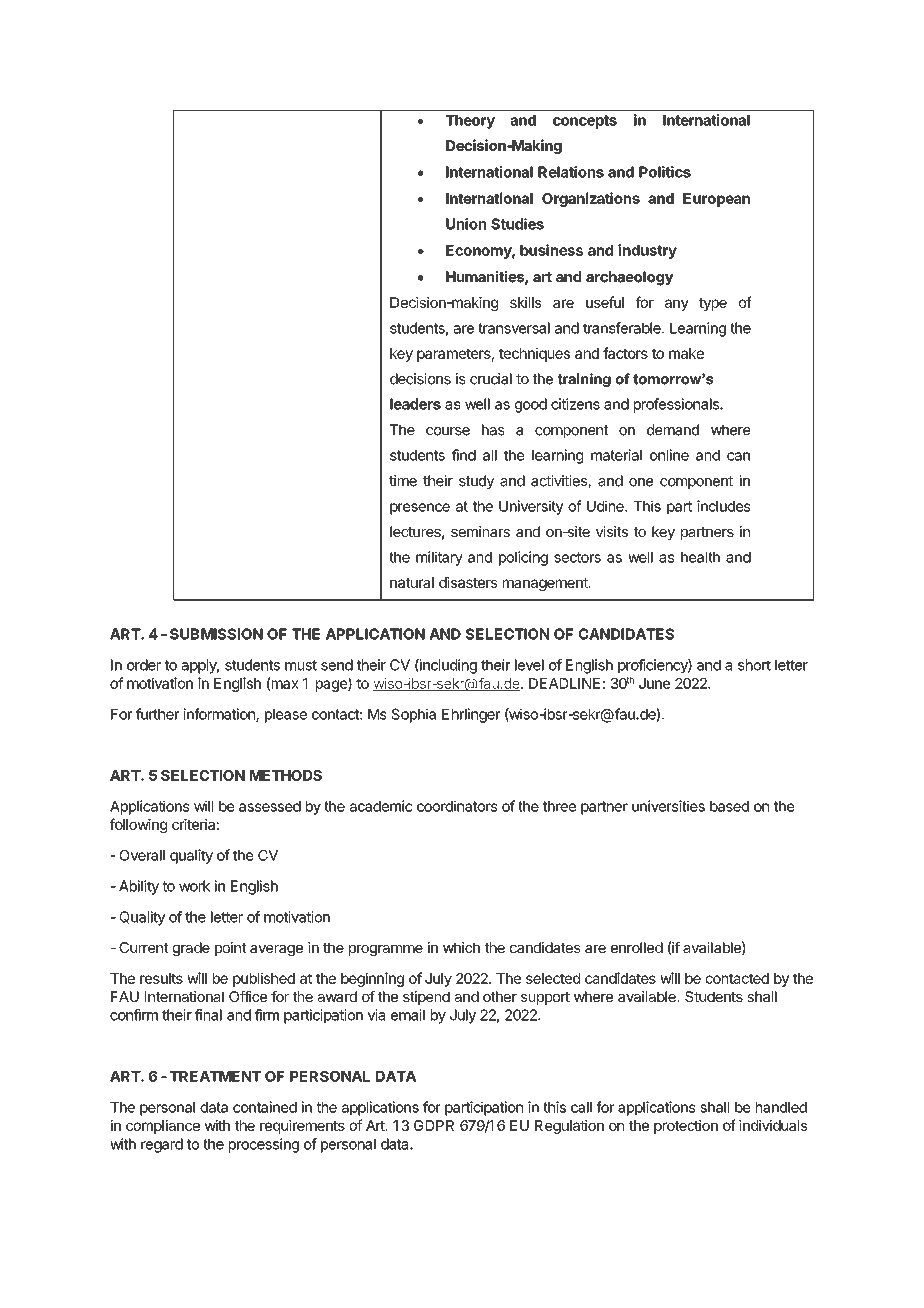 The image size is (924, 1308). I want to click on SUBMISSION, so click(216, 634).
